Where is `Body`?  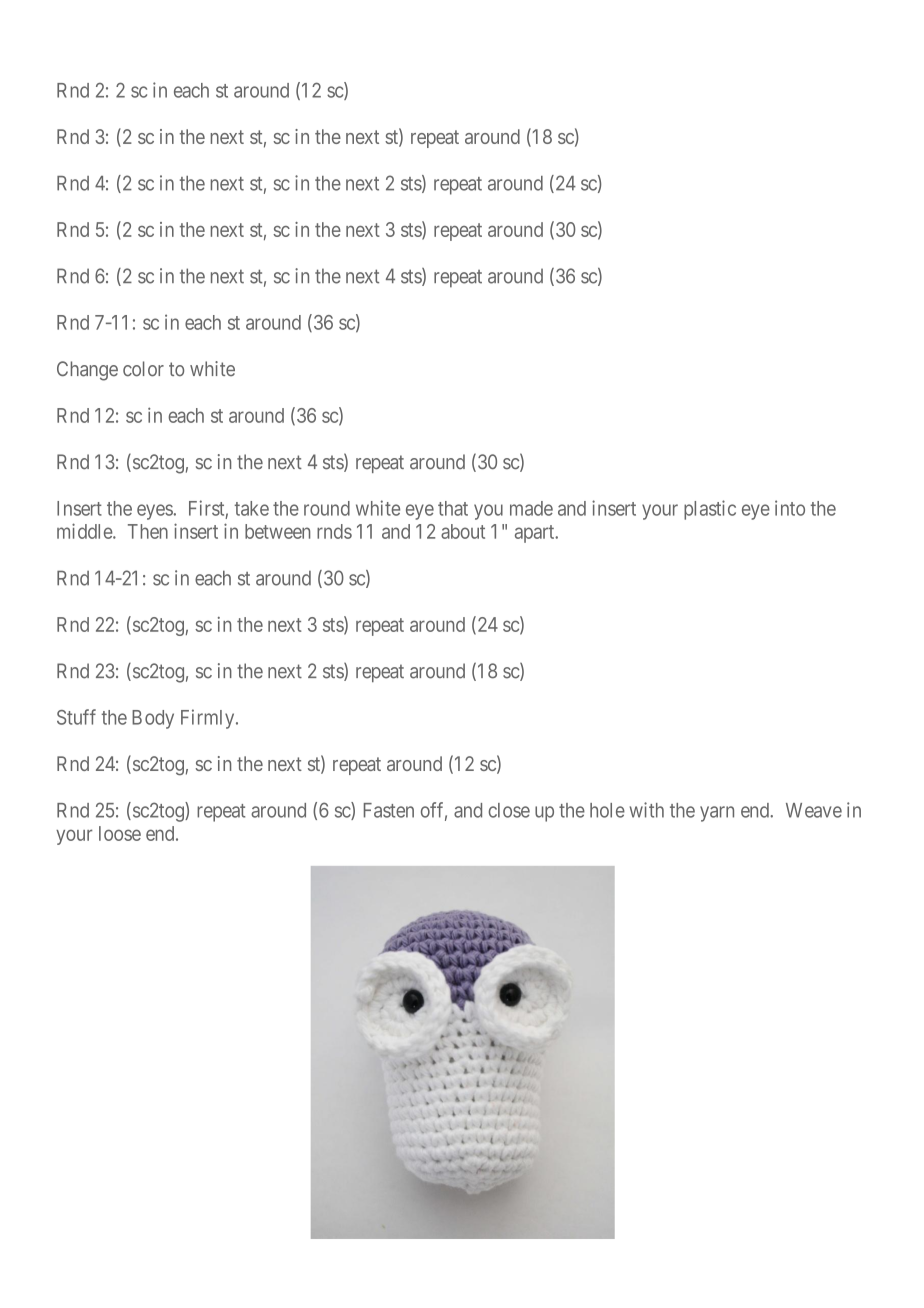
Body is located at coordinates (153, 719).
